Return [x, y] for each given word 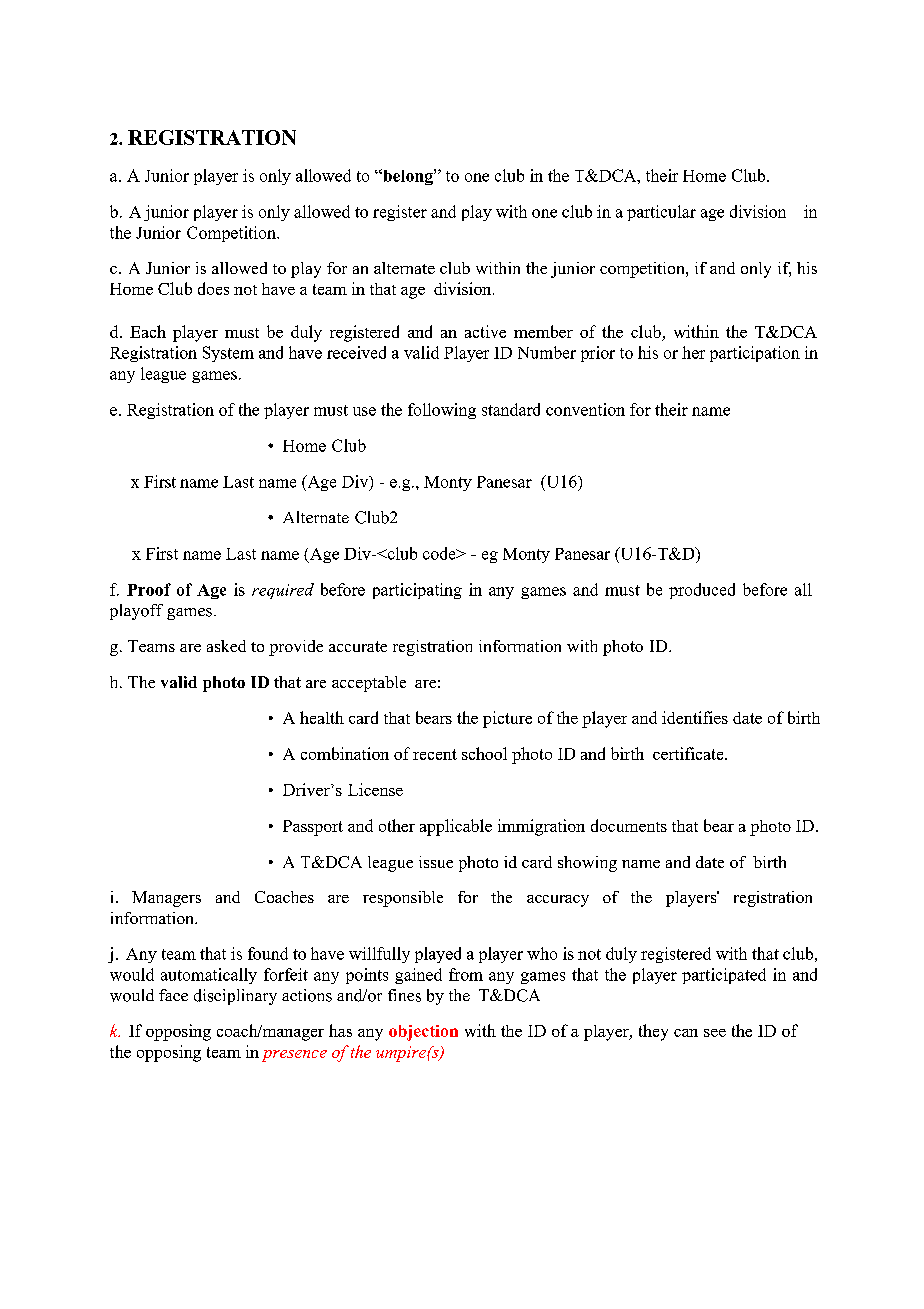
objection [423, 1033]
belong [408, 177]
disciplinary [235, 997]
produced [702, 591]
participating [417, 591]
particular [661, 213]
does [213, 288]
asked [226, 646]
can [686, 1033]
